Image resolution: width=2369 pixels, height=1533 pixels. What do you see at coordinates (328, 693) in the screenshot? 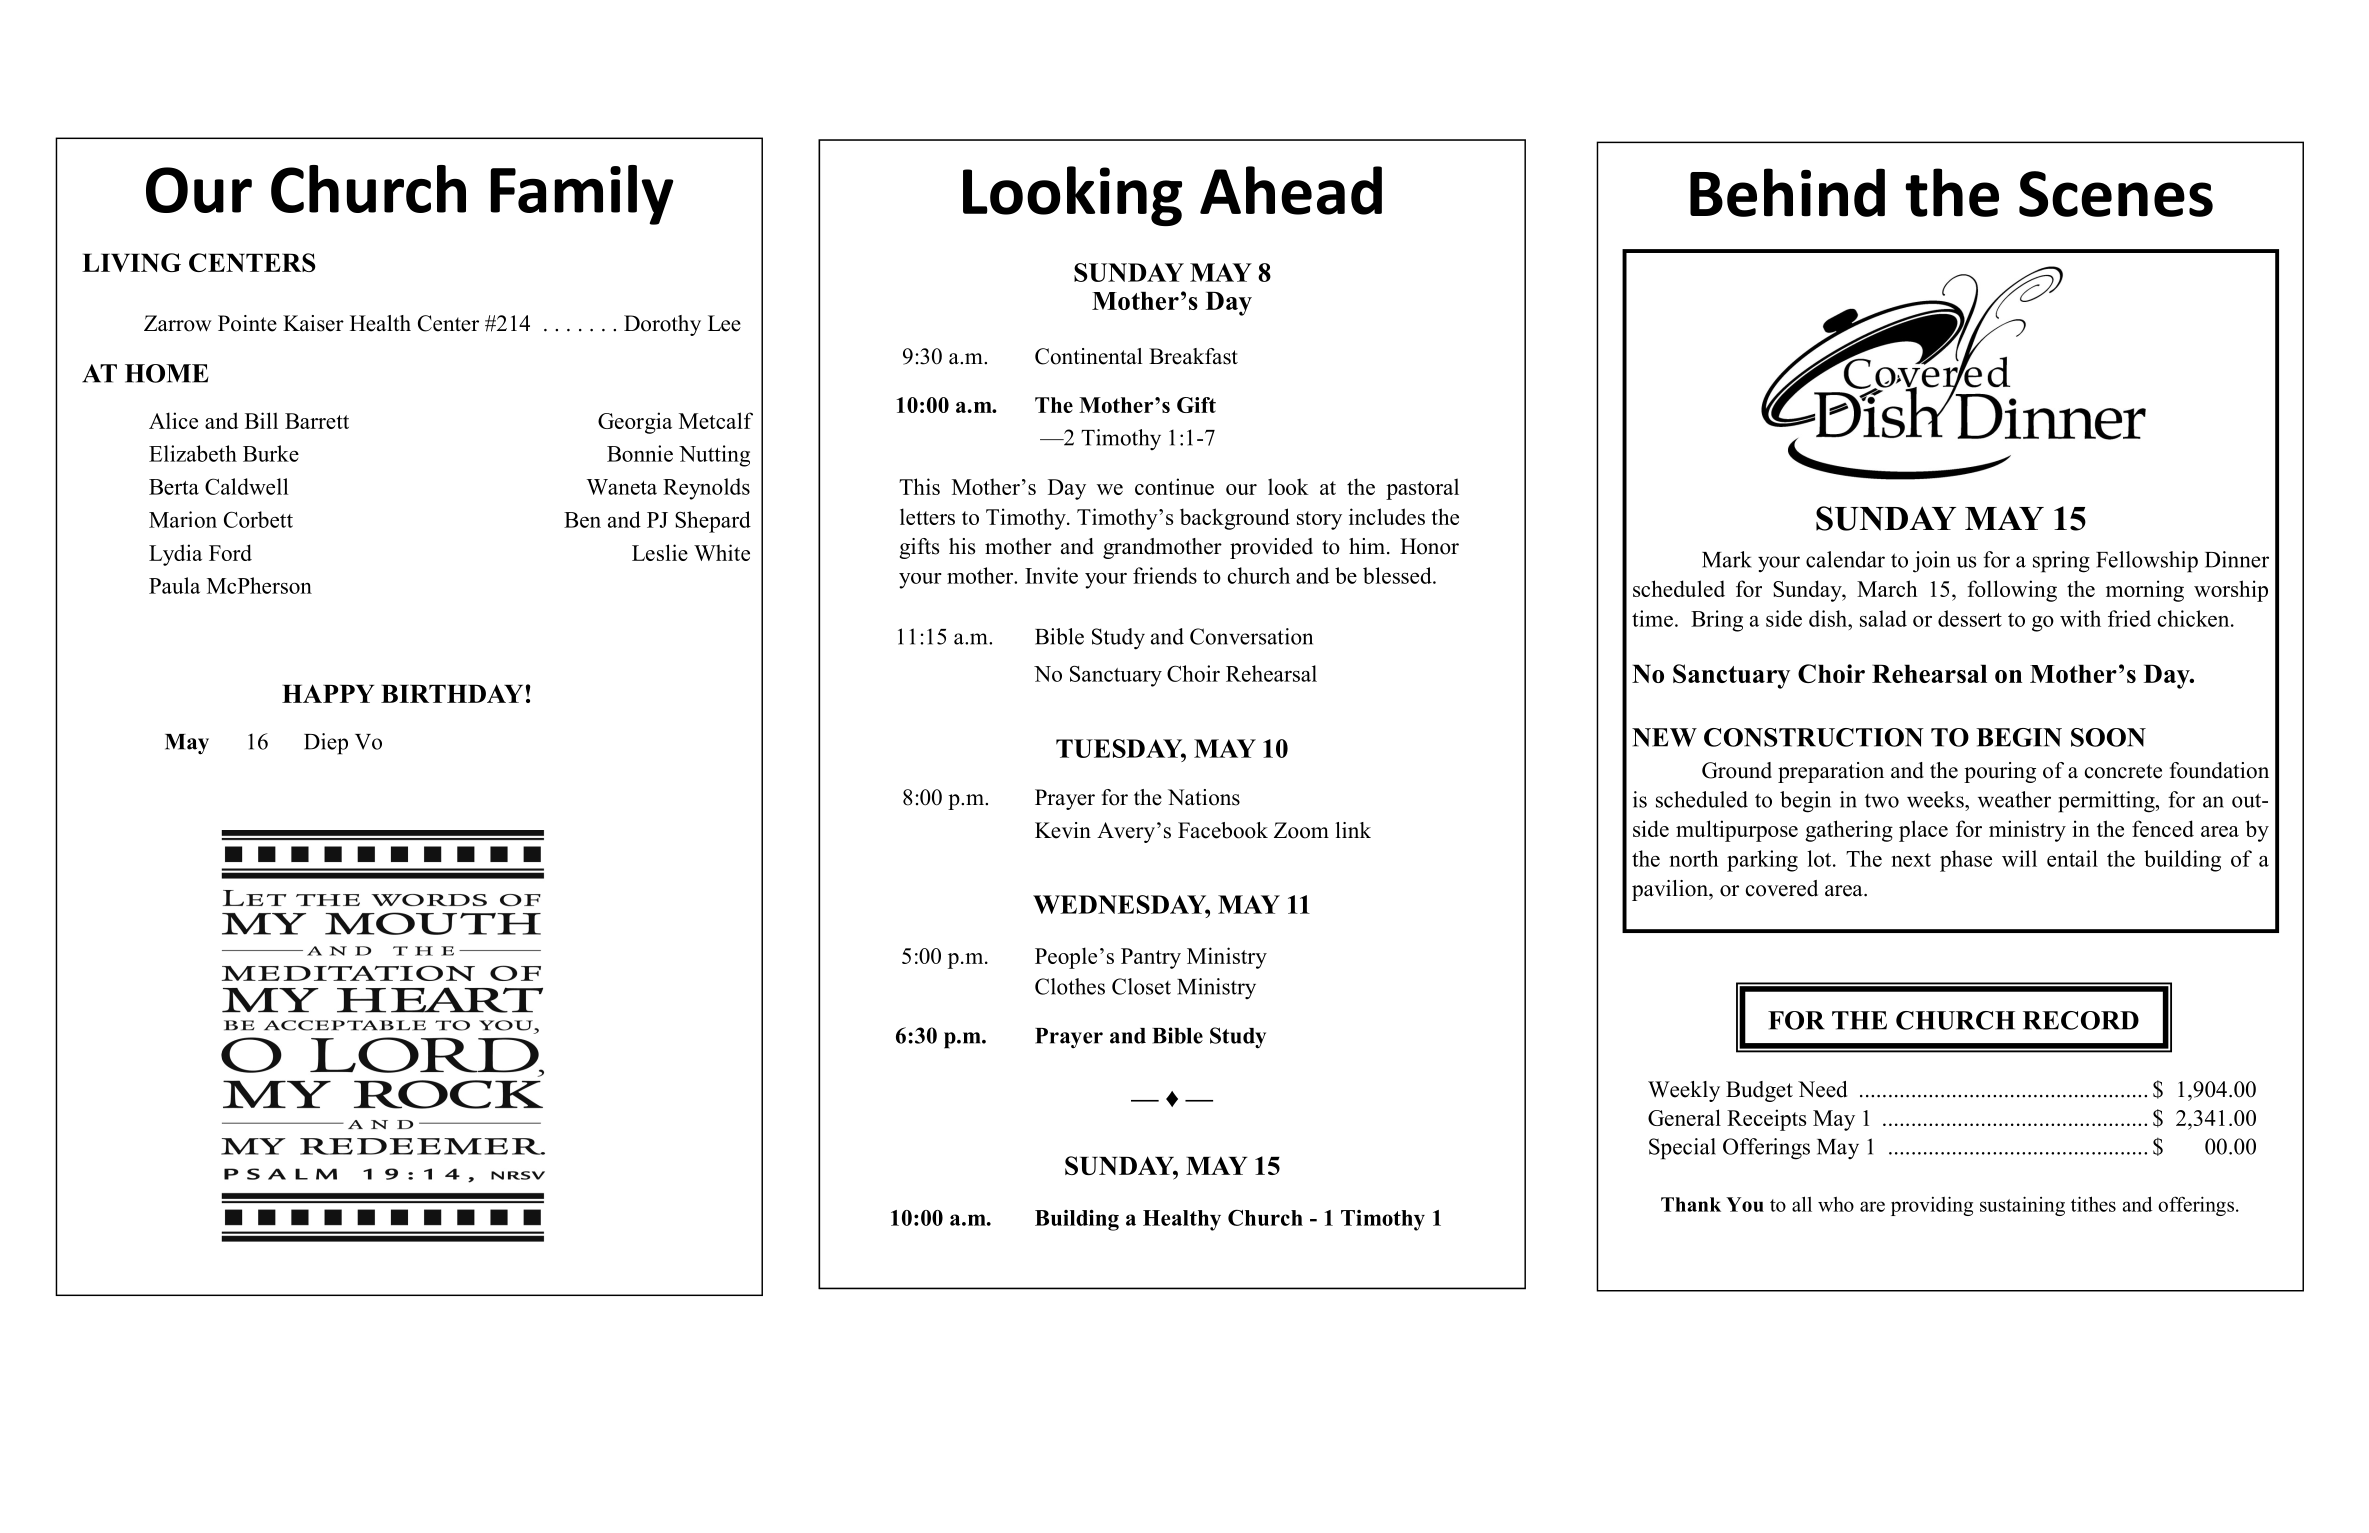
I see `HAPPY` at bounding box center [328, 693].
